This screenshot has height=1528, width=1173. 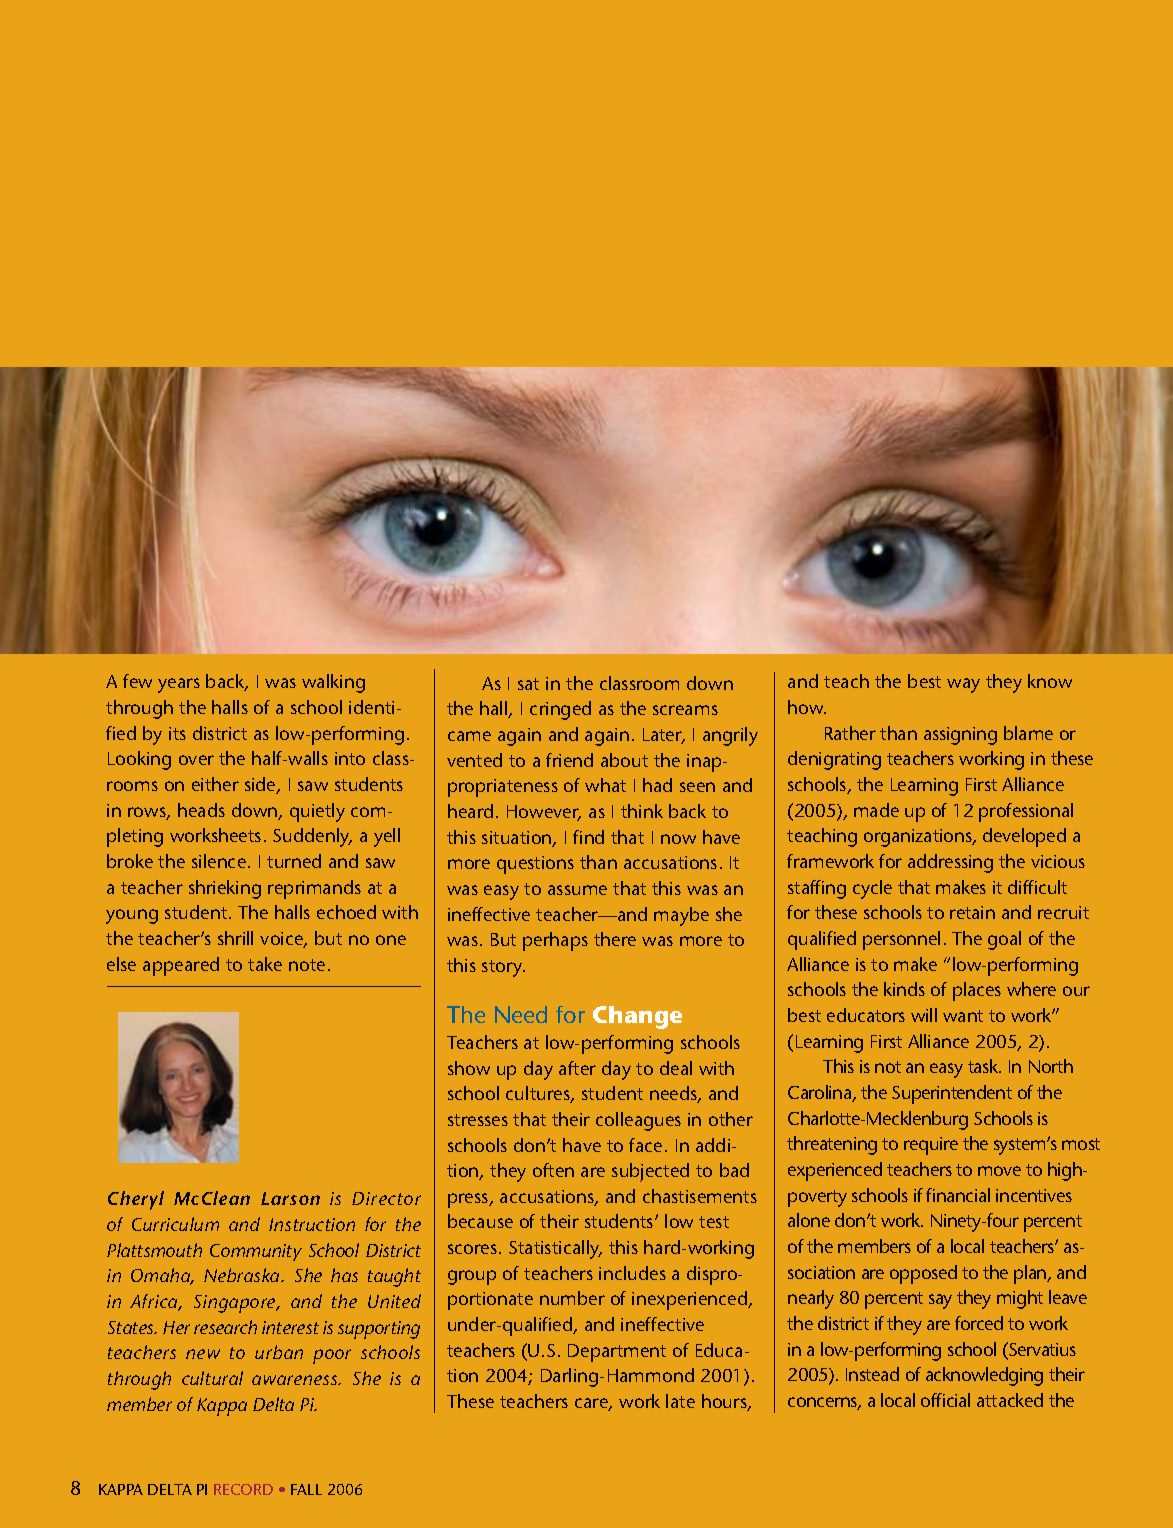 What do you see at coordinates (945, 1400) in the screenshot?
I see `official` at bounding box center [945, 1400].
